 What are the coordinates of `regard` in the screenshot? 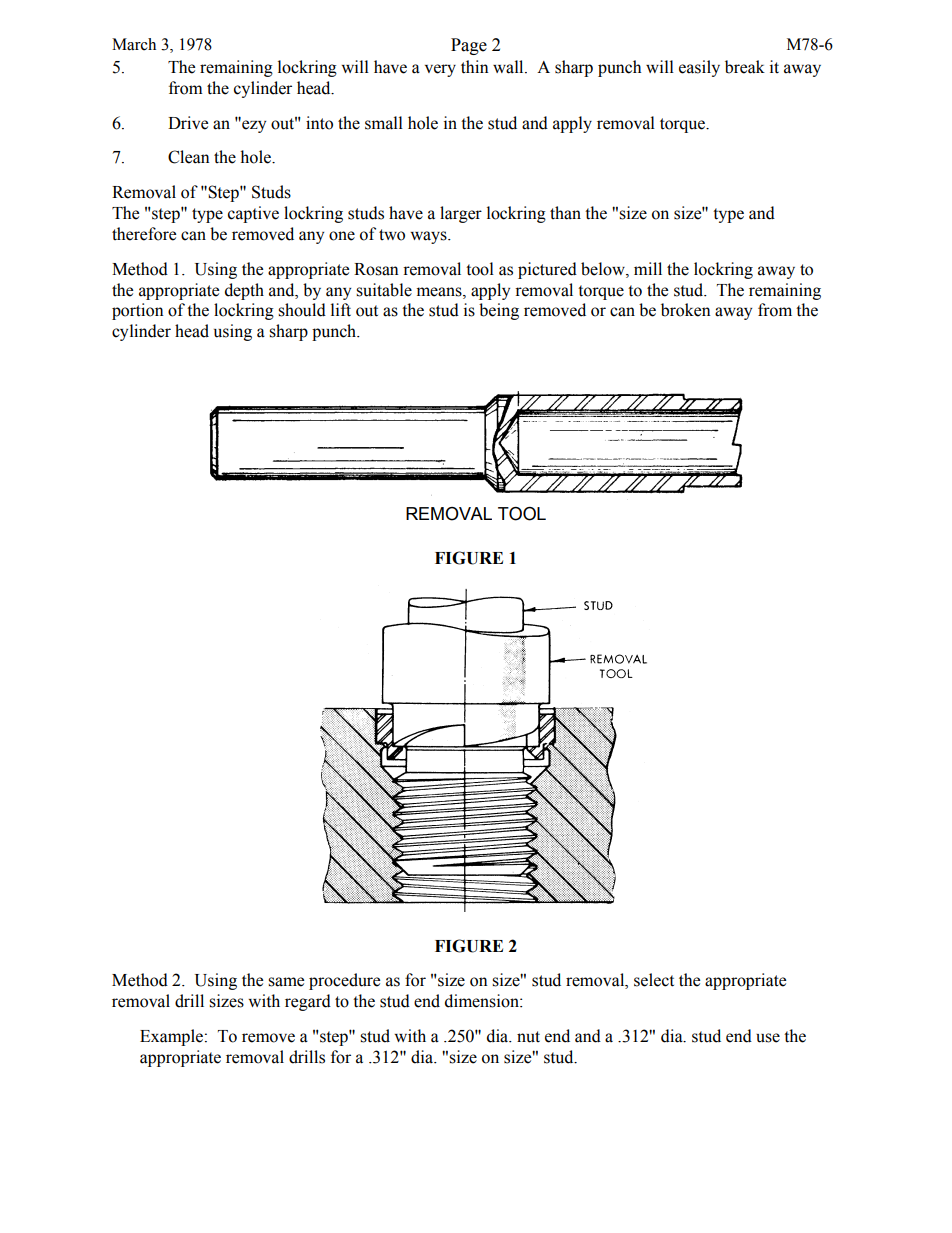 It's located at (308, 1002).
